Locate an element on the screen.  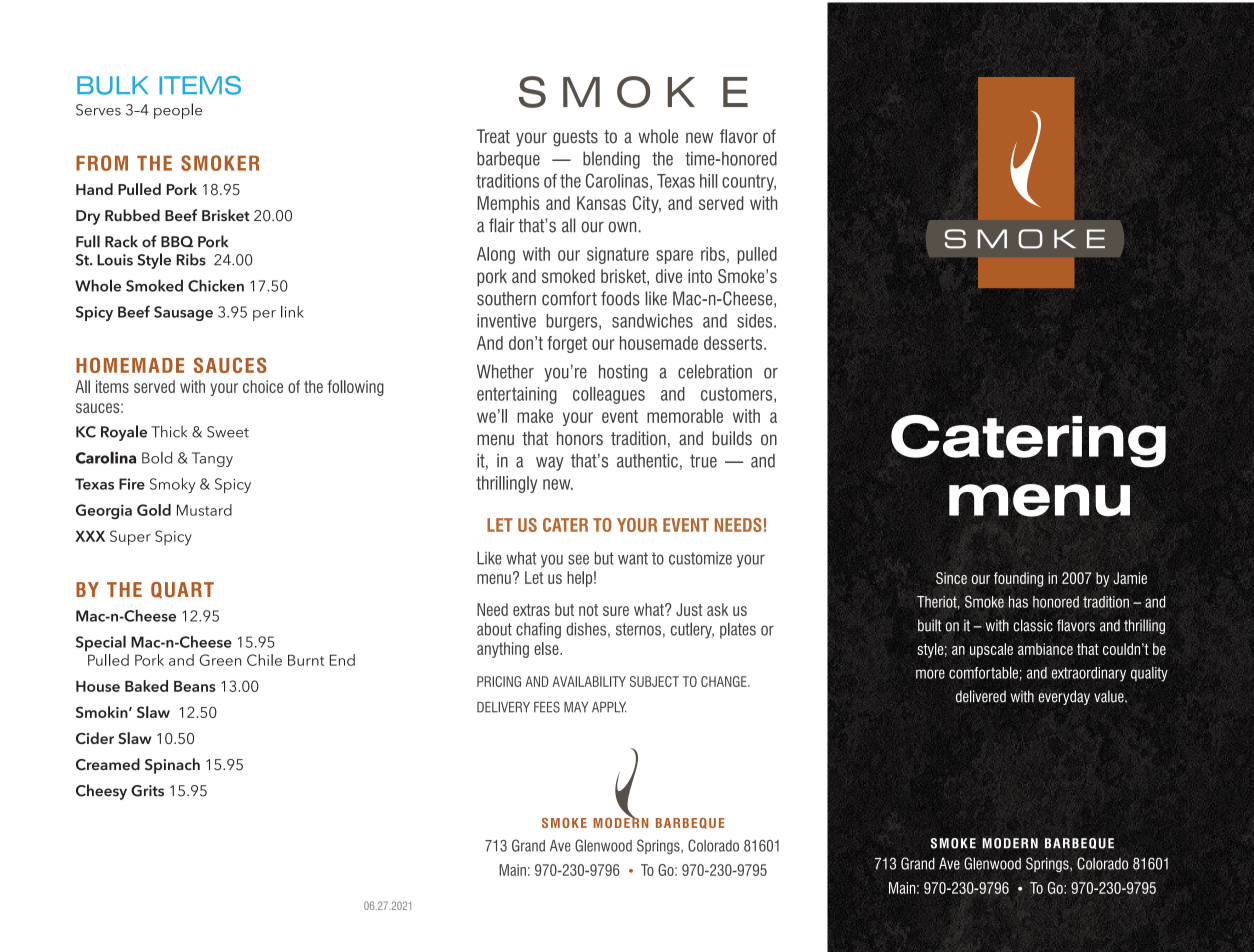
builds is located at coordinates (732, 438).
